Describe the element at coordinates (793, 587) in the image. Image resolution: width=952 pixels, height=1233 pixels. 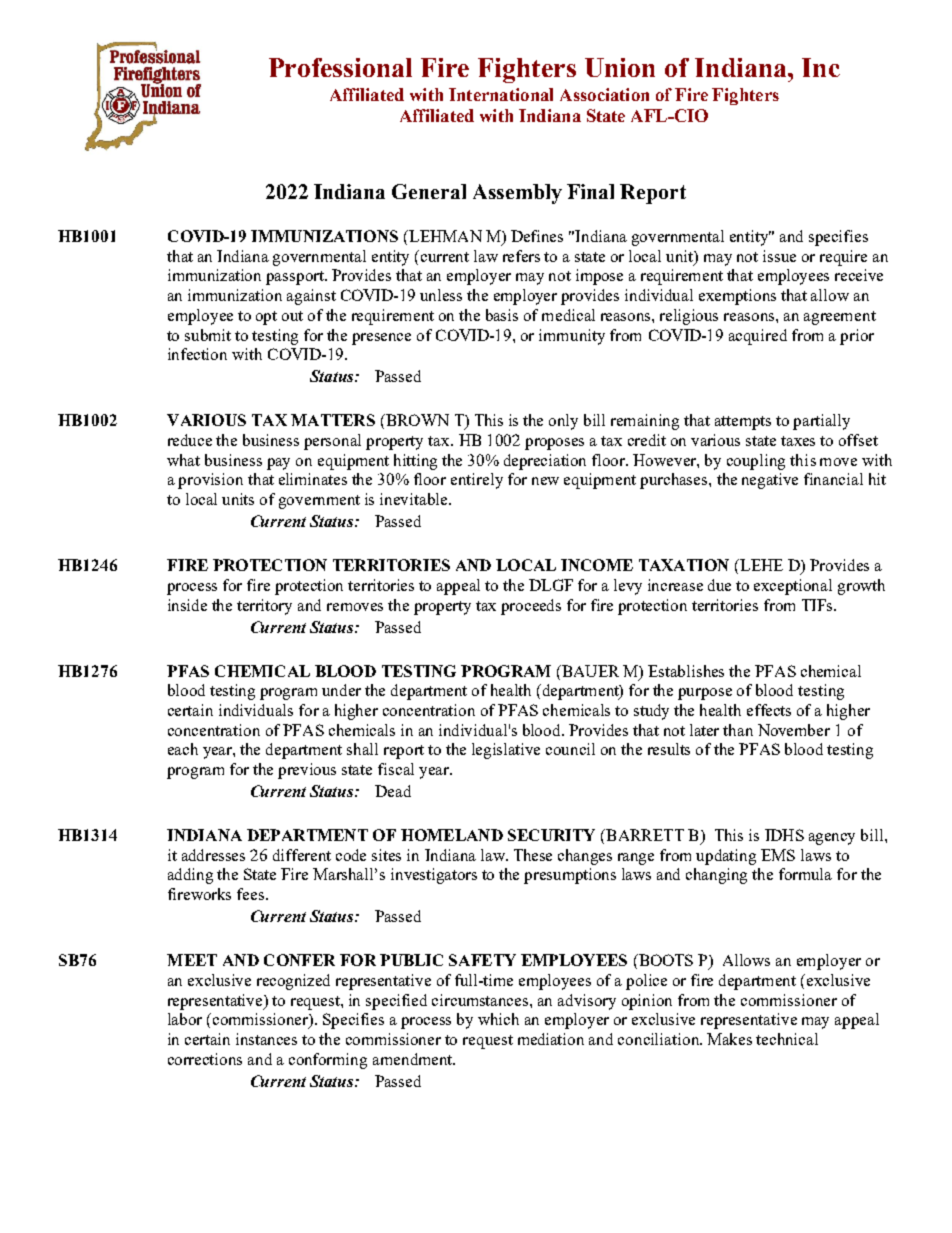
I see `exceptional` at that location.
